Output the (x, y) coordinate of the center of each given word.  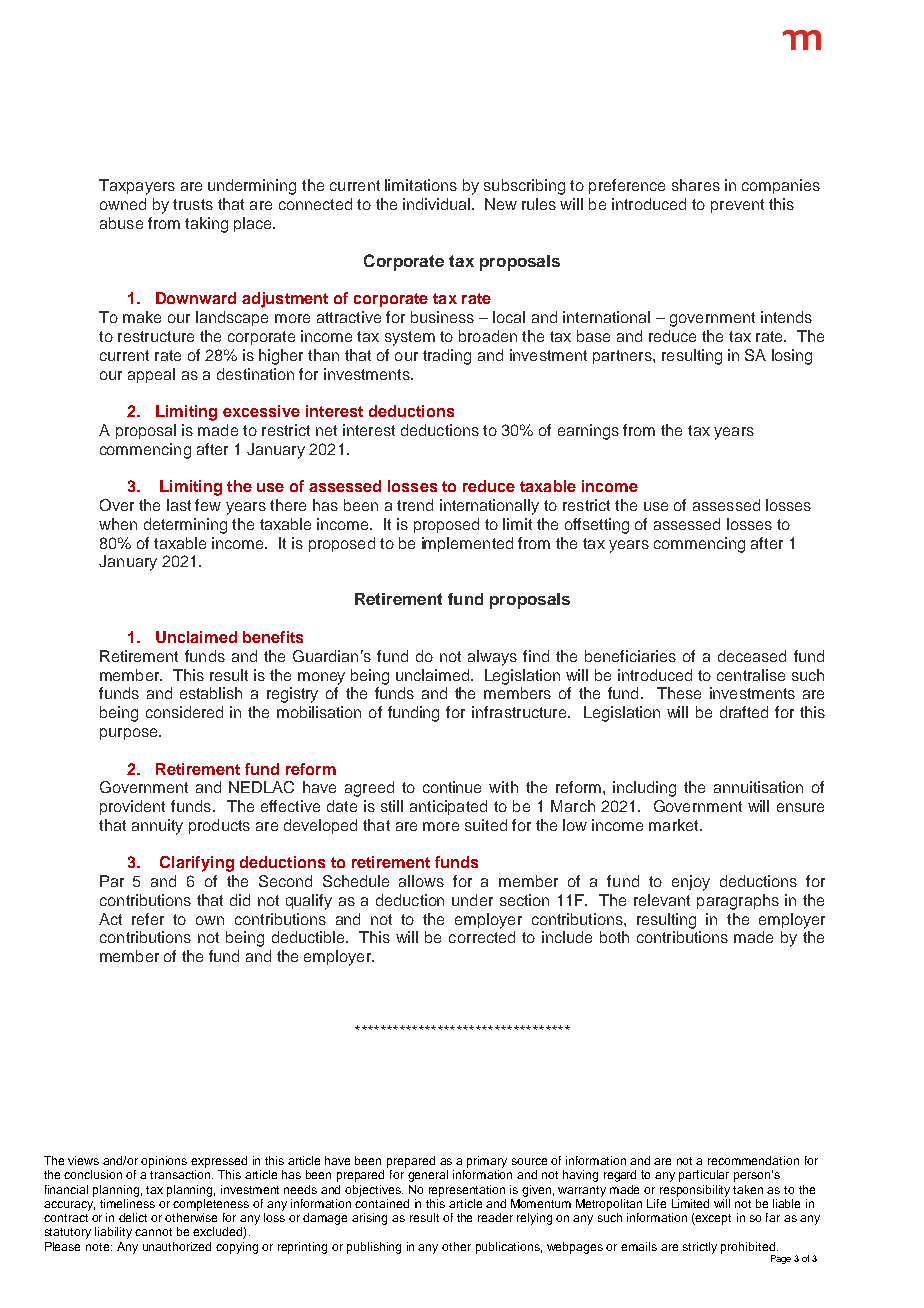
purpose (130, 734)
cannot (153, 1232)
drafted (744, 712)
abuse (121, 223)
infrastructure (520, 712)
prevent (737, 206)
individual (436, 204)
